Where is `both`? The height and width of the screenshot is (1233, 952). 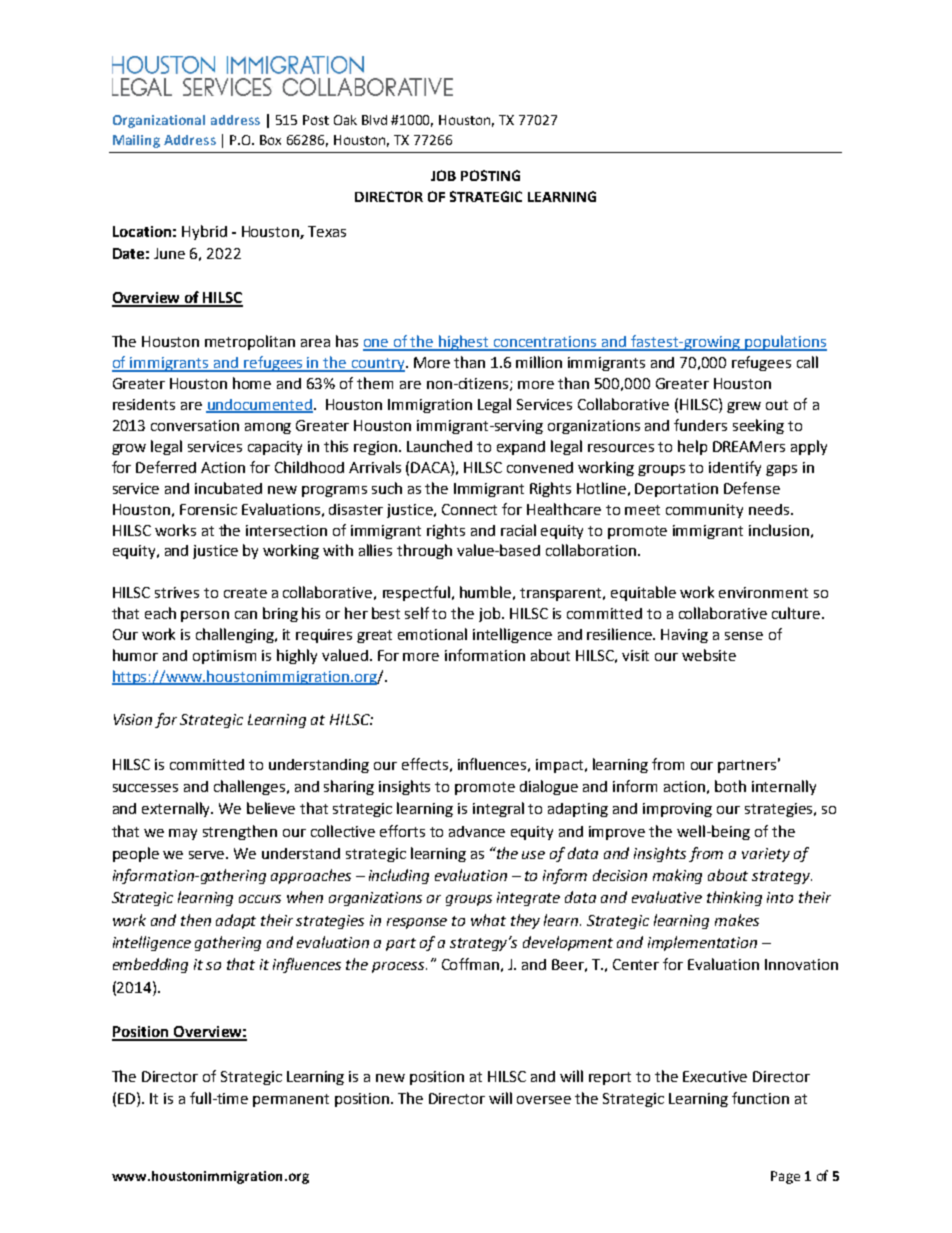 both is located at coordinates (730, 786).
